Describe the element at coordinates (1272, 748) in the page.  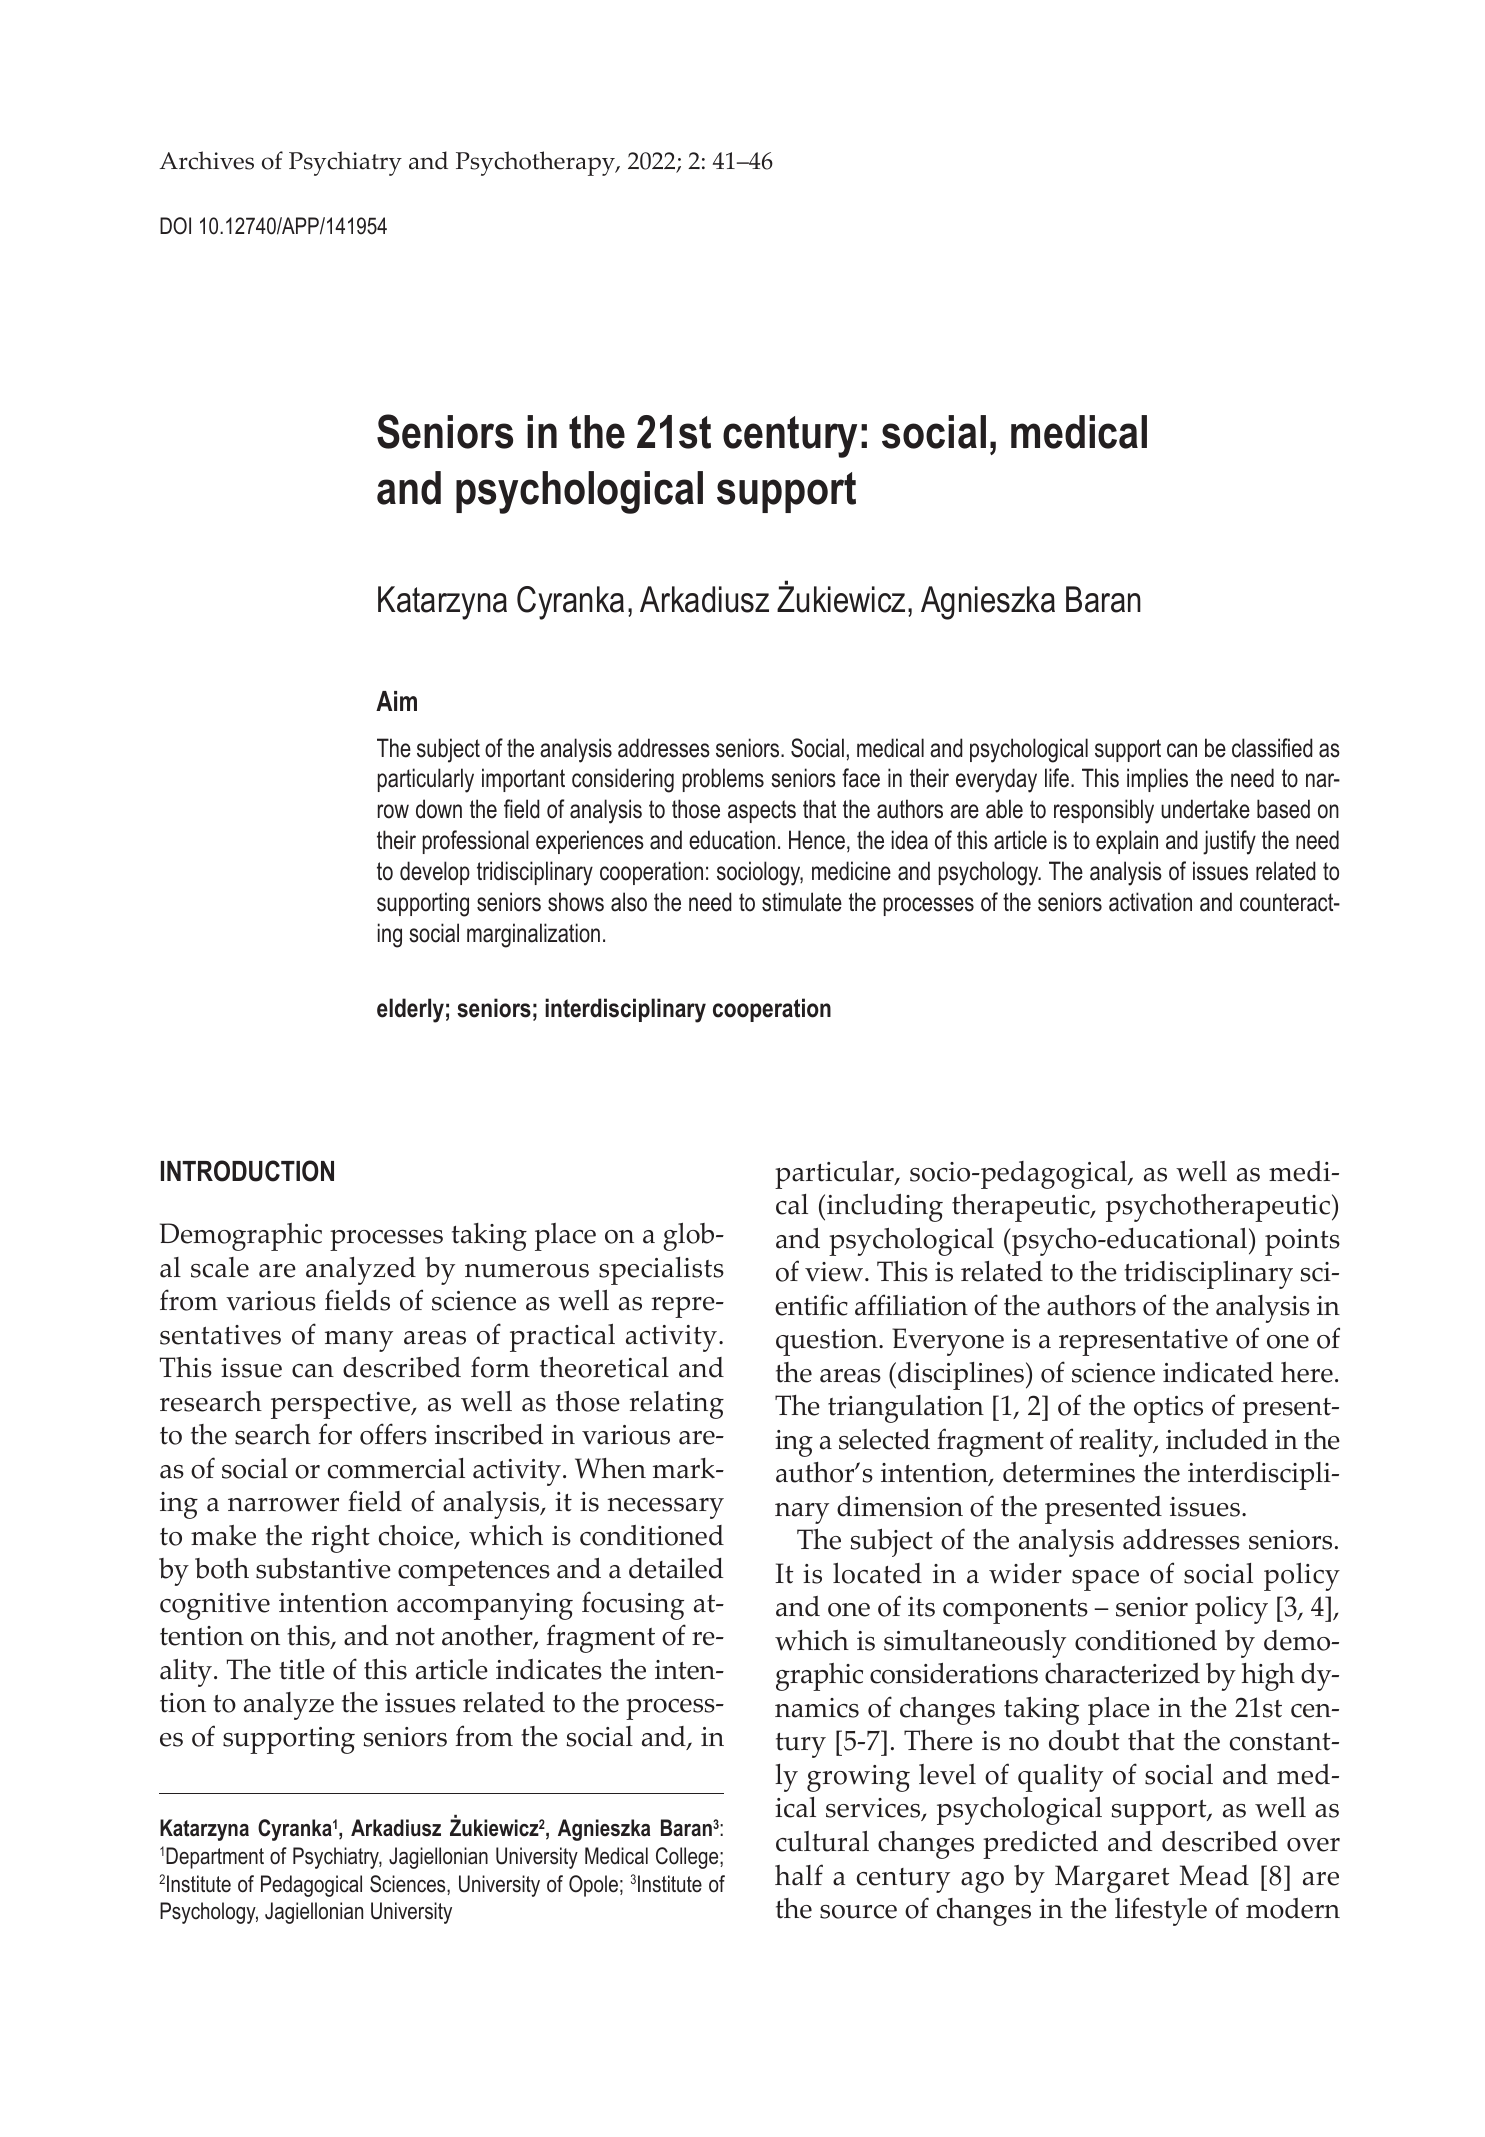
I see `classified` at that location.
